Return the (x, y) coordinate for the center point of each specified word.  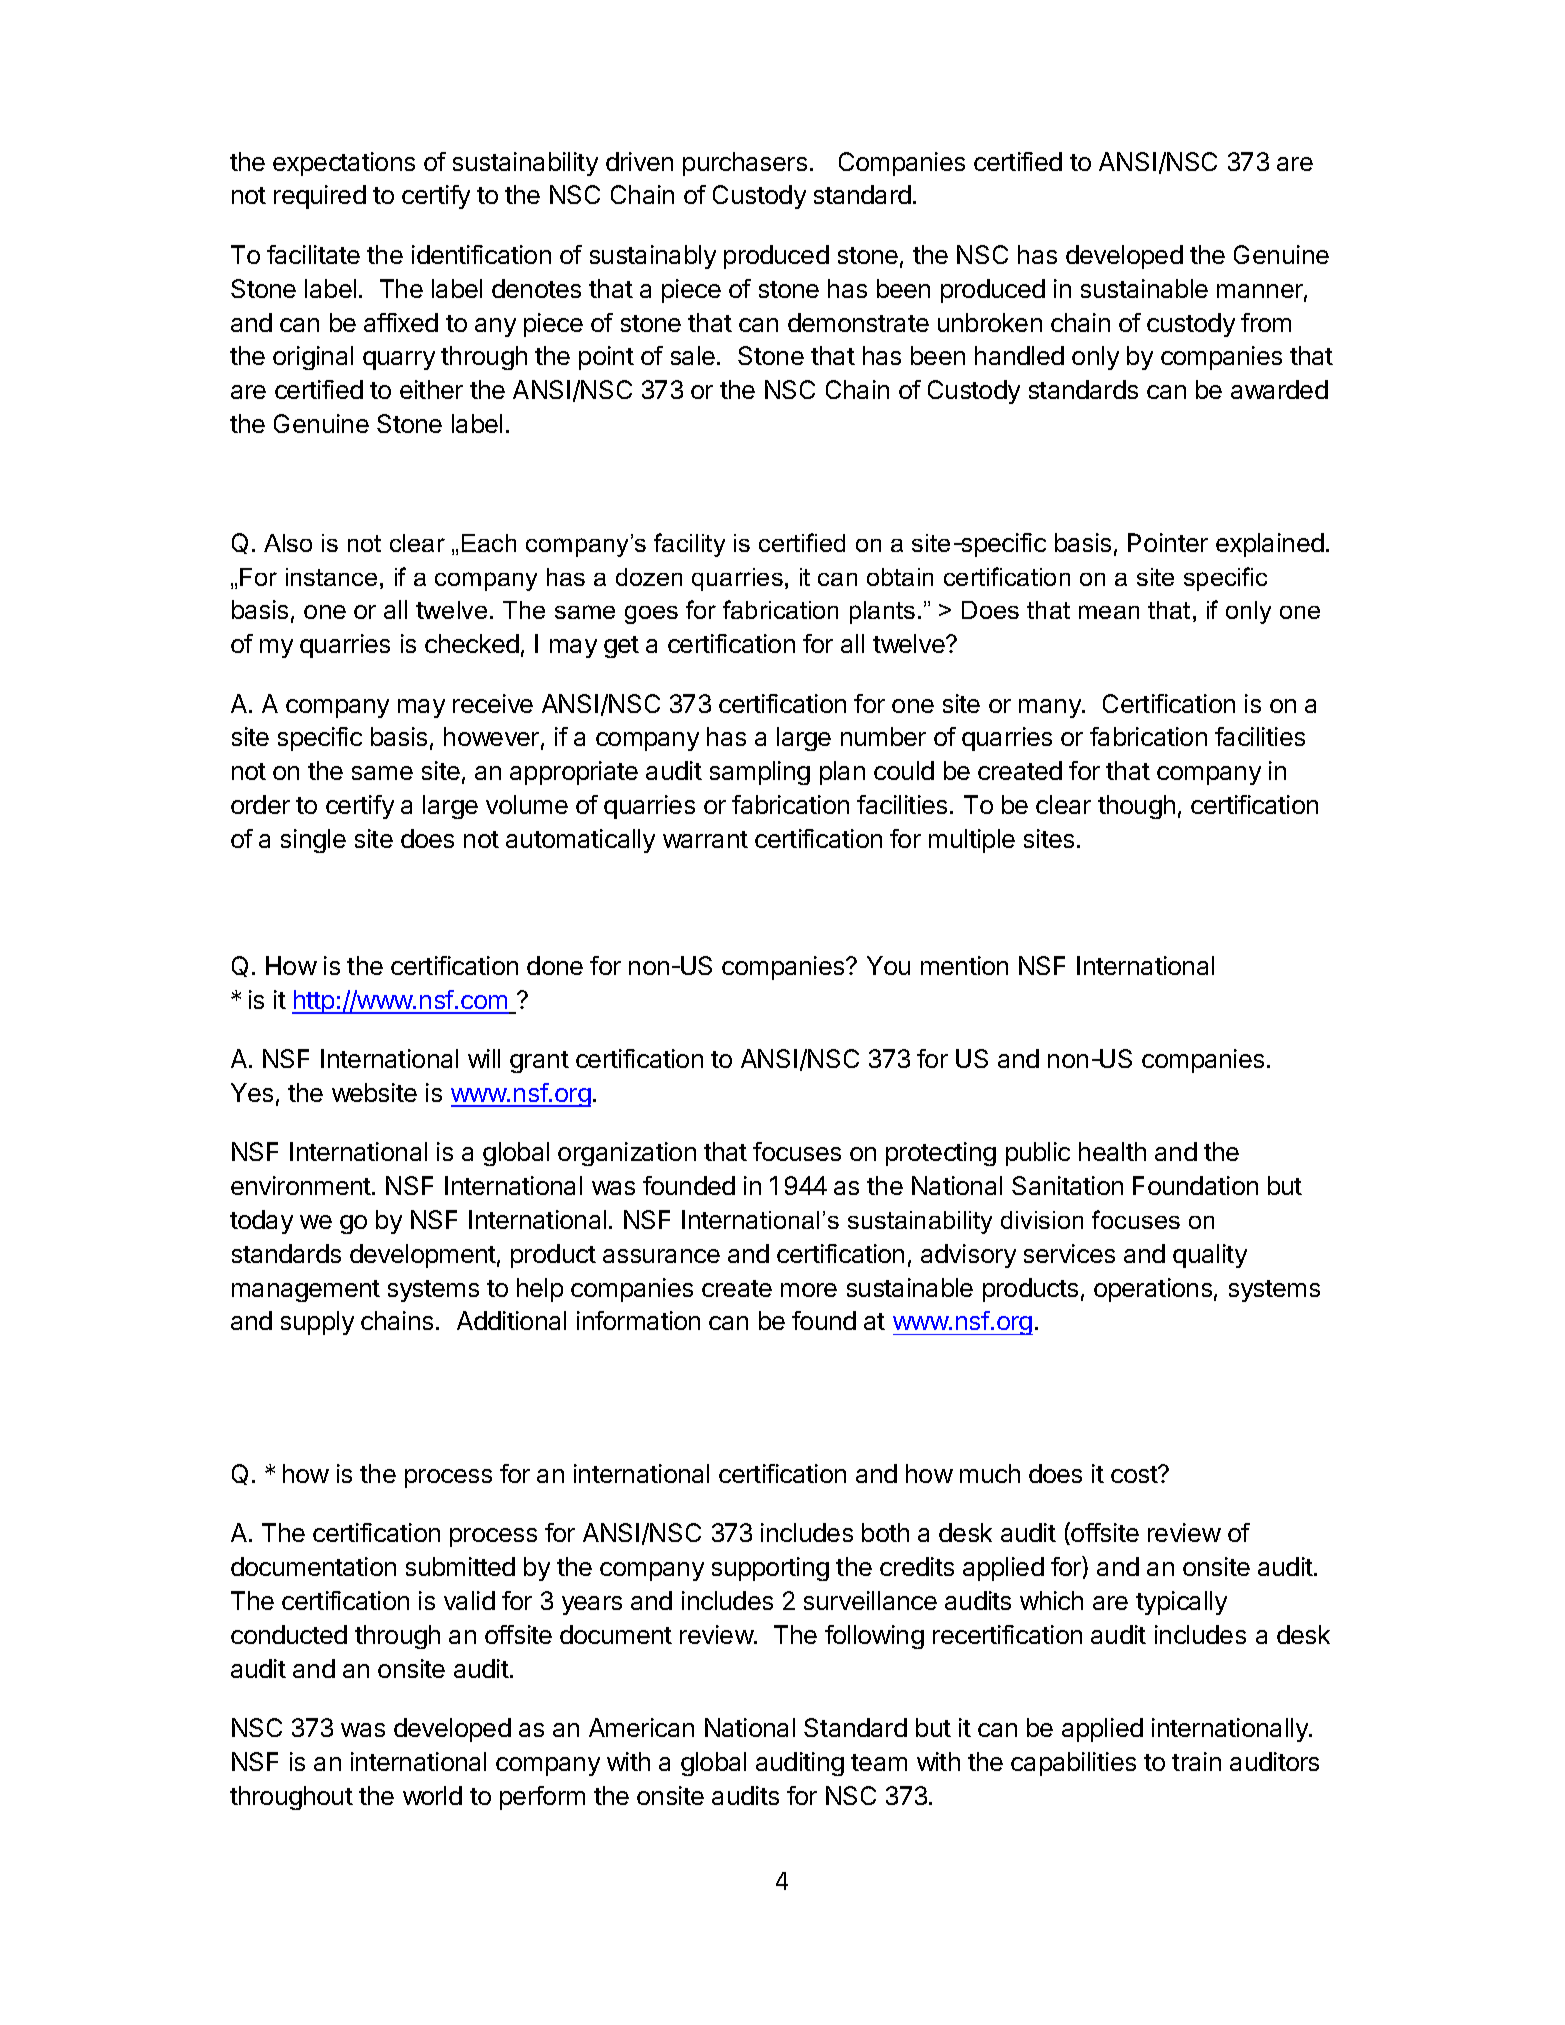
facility (689, 545)
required (320, 197)
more (809, 1290)
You (888, 965)
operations (1153, 1290)
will (484, 1058)
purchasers (745, 164)
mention (964, 965)
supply (317, 1323)
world (432, 1795)
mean (1109, 612)
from (1266, 322)
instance (331, 577)
